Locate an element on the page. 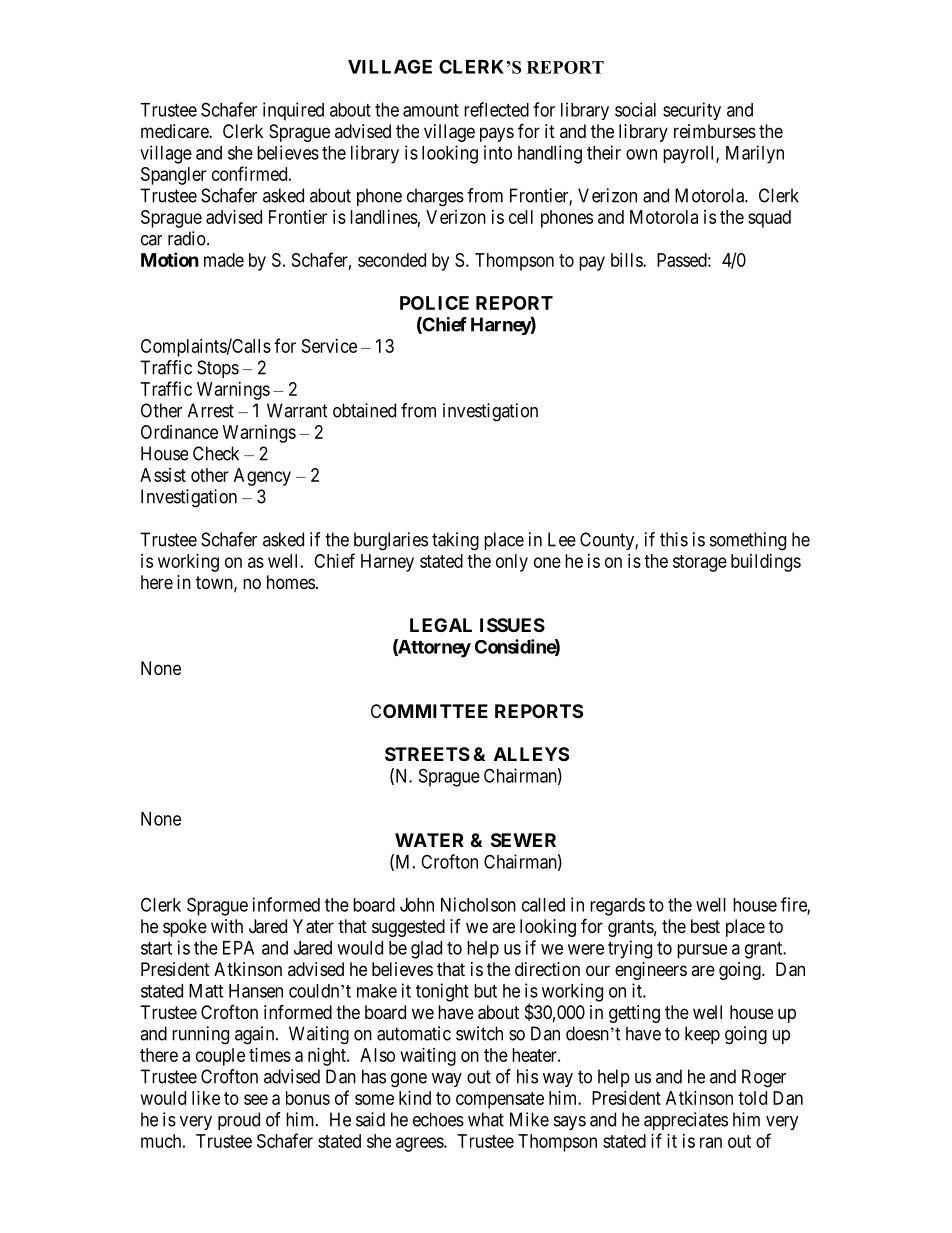  payroll is located at coordinates (690, 155).
